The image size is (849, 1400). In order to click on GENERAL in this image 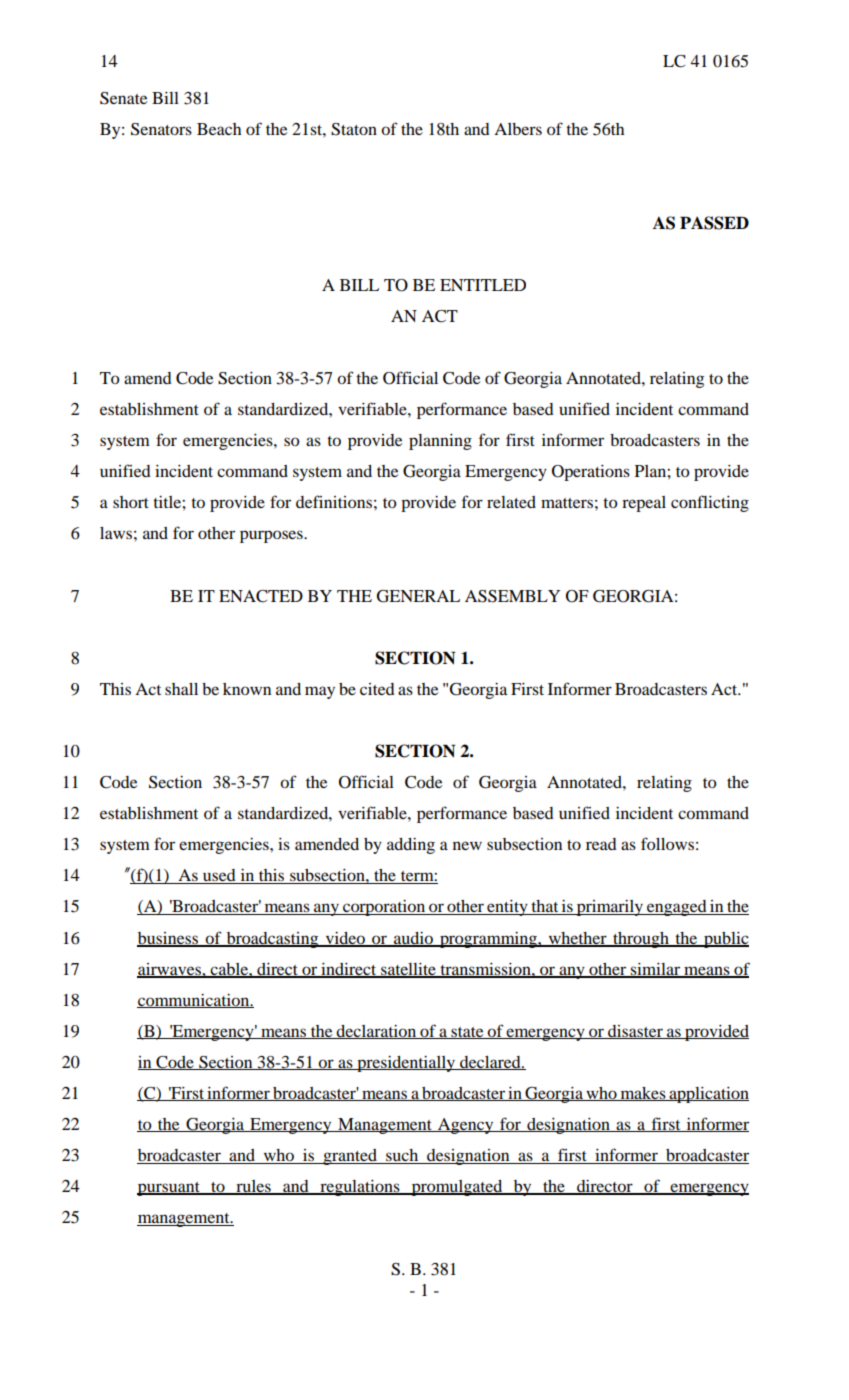, I will do `click(418, 596)`.
